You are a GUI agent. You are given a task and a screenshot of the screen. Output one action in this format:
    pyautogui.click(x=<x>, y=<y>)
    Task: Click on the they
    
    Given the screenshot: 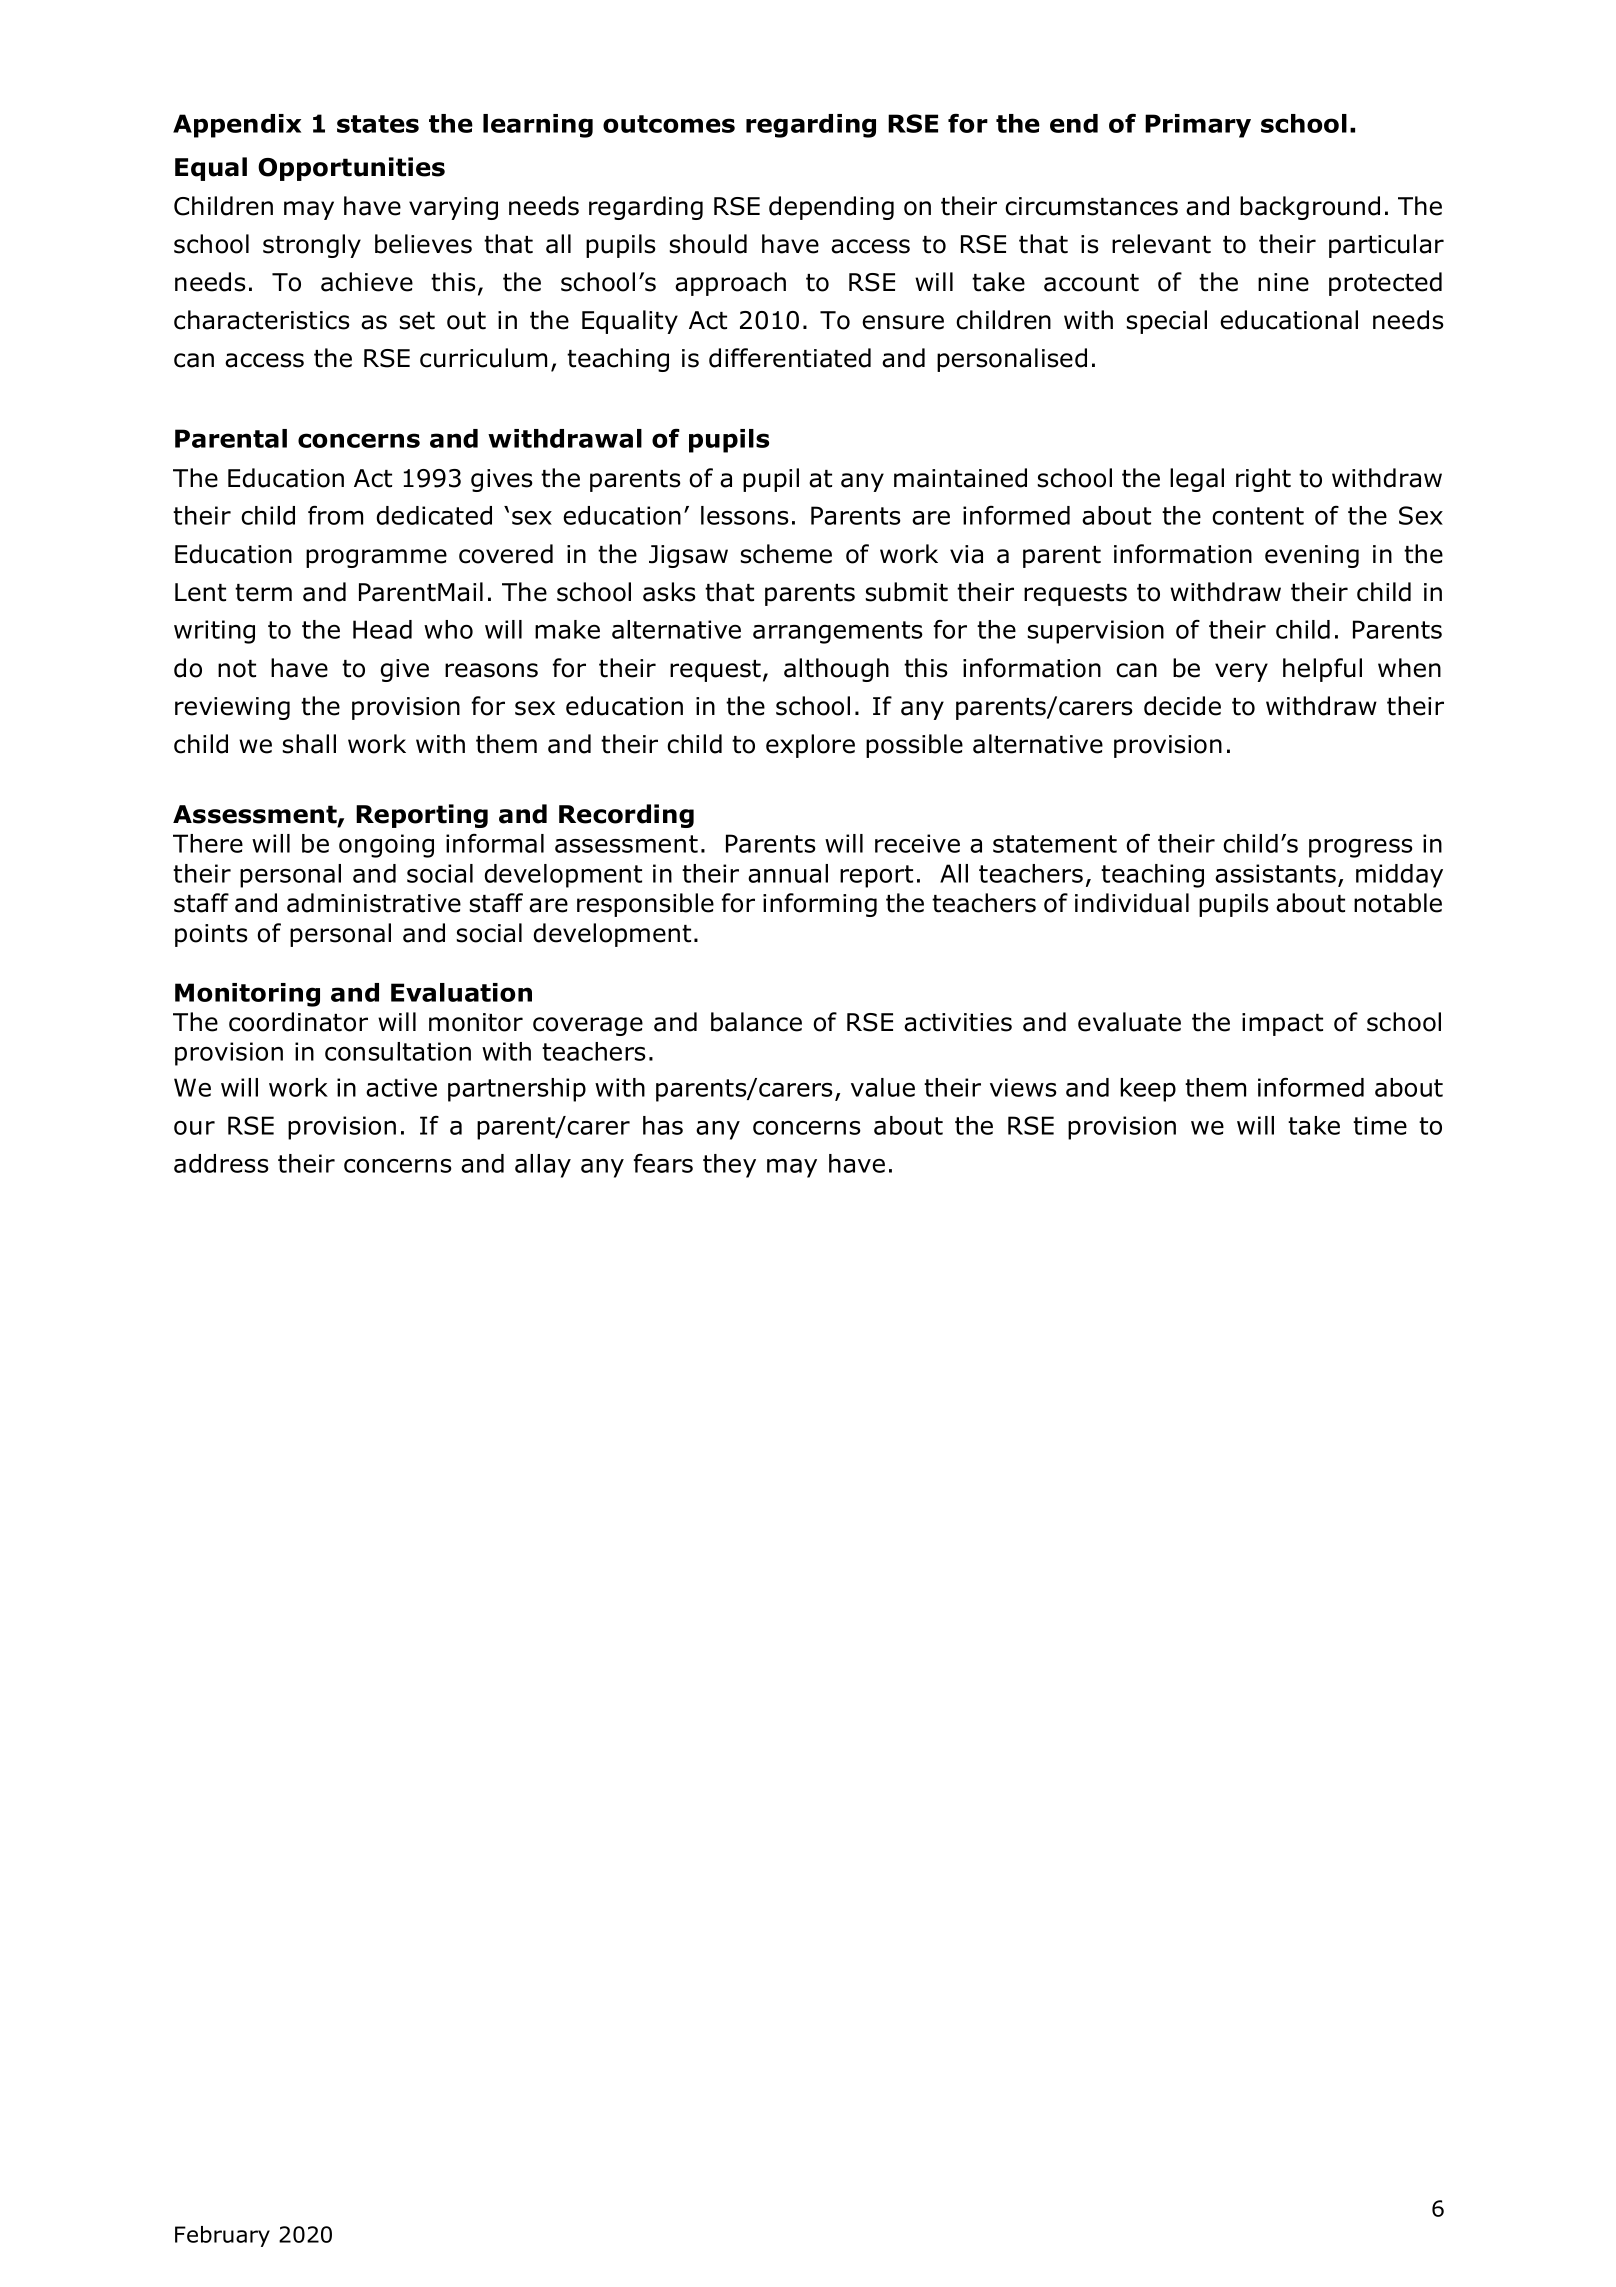 What is the action you would take?
    pyautogui.click(x=729, y=1166)
